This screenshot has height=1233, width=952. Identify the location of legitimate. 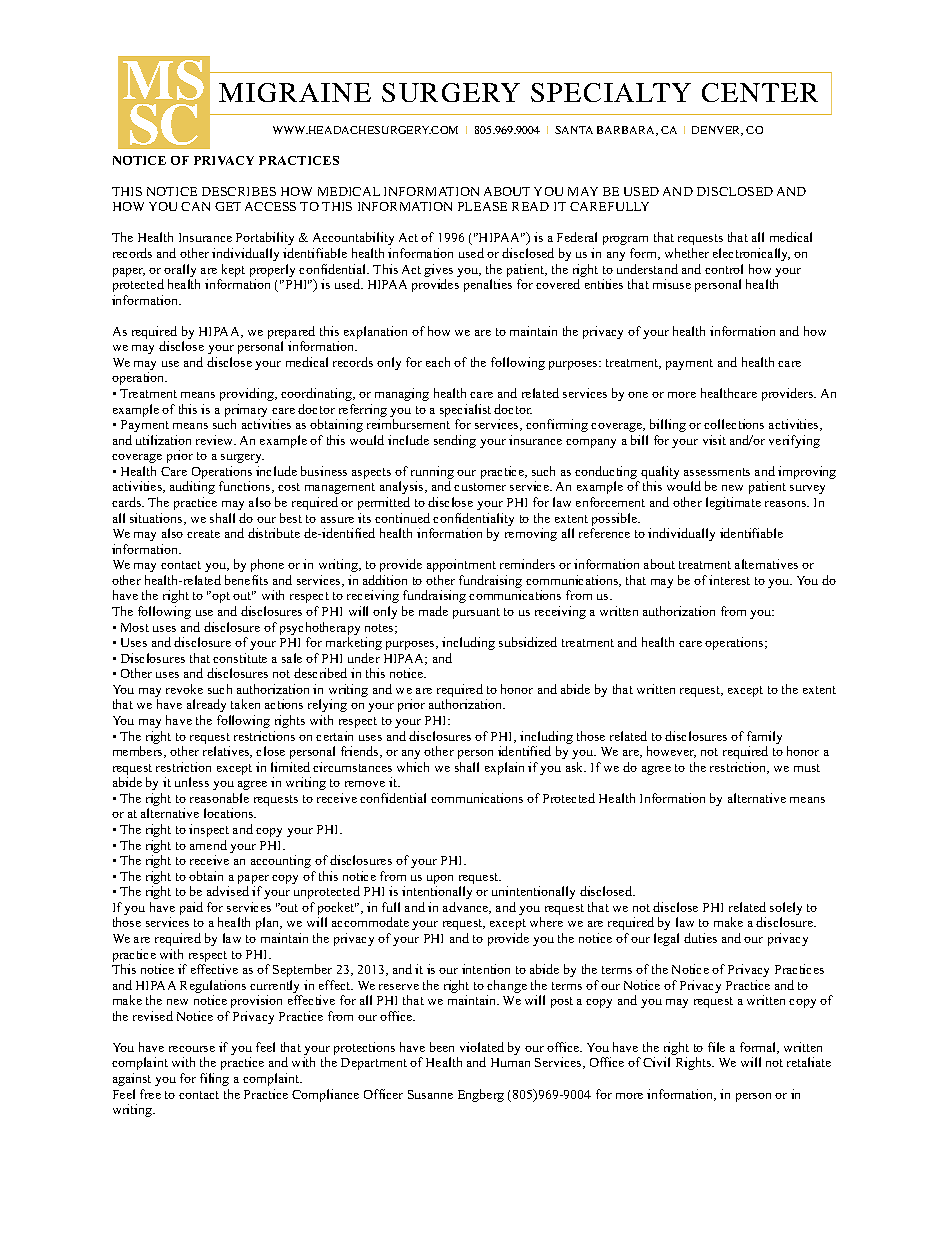
(733, 503).
